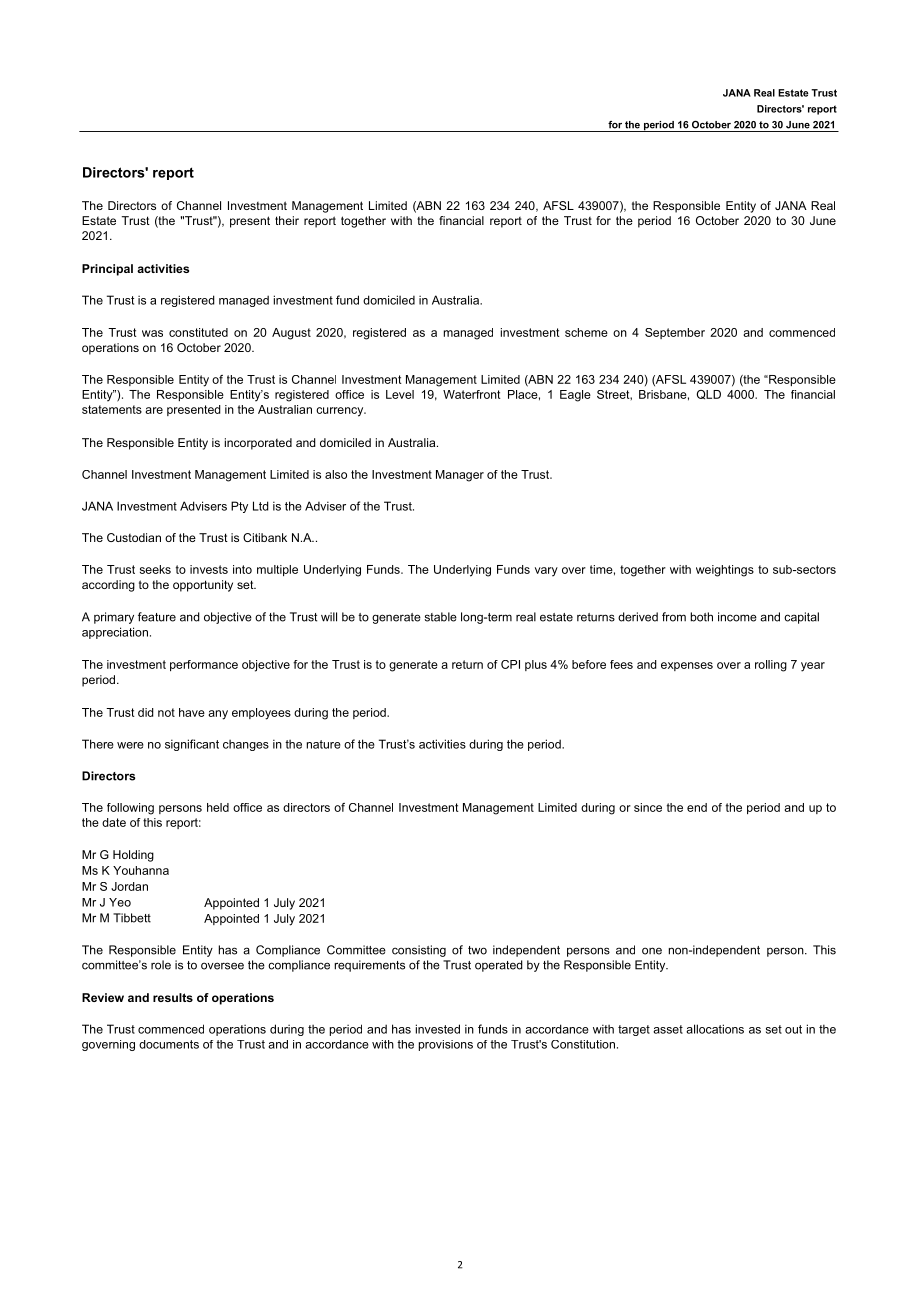  Describe the element at coordinates (107, 270) in the screenshot. I see `Principal` at that location.
